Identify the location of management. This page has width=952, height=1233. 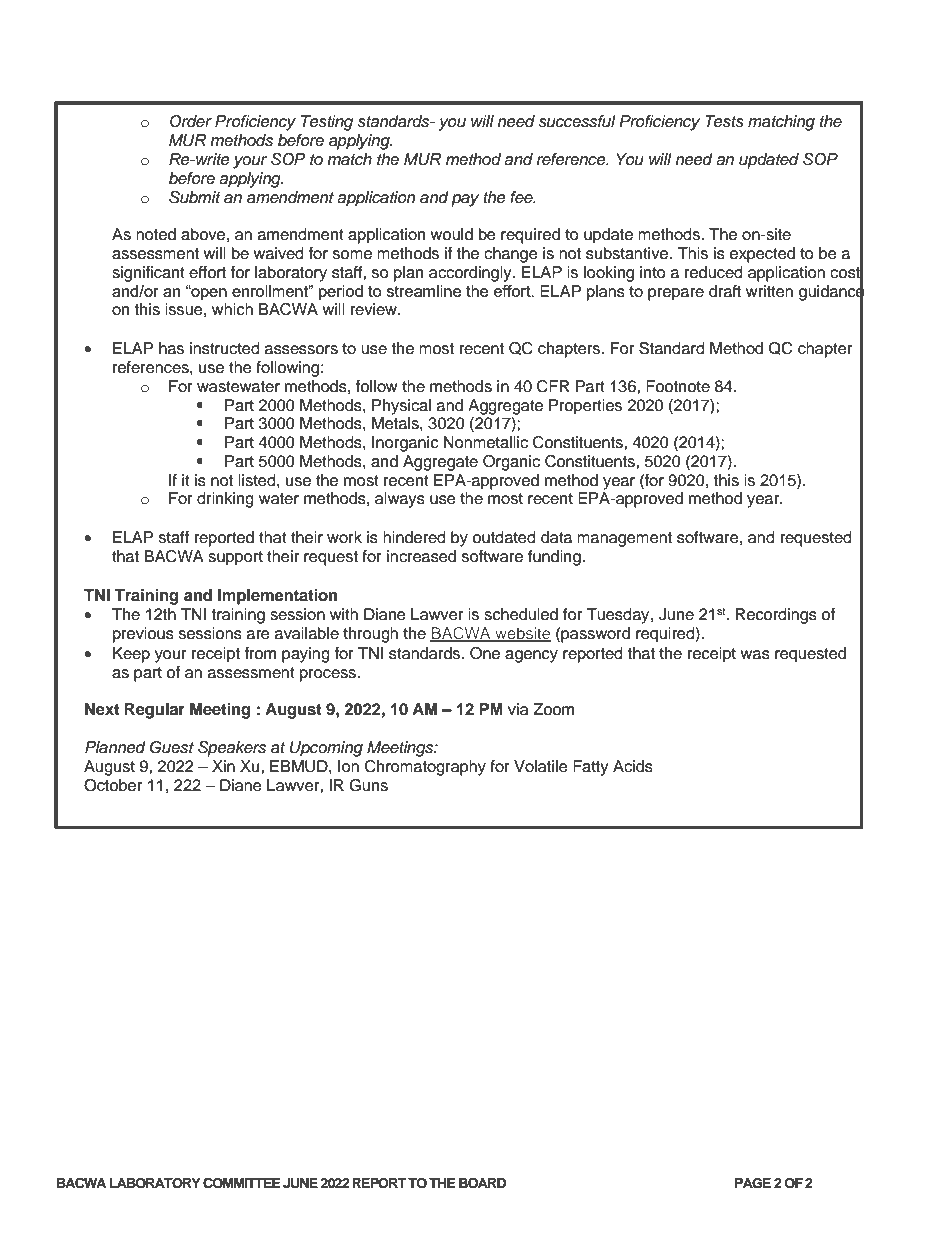
(624, 539).
